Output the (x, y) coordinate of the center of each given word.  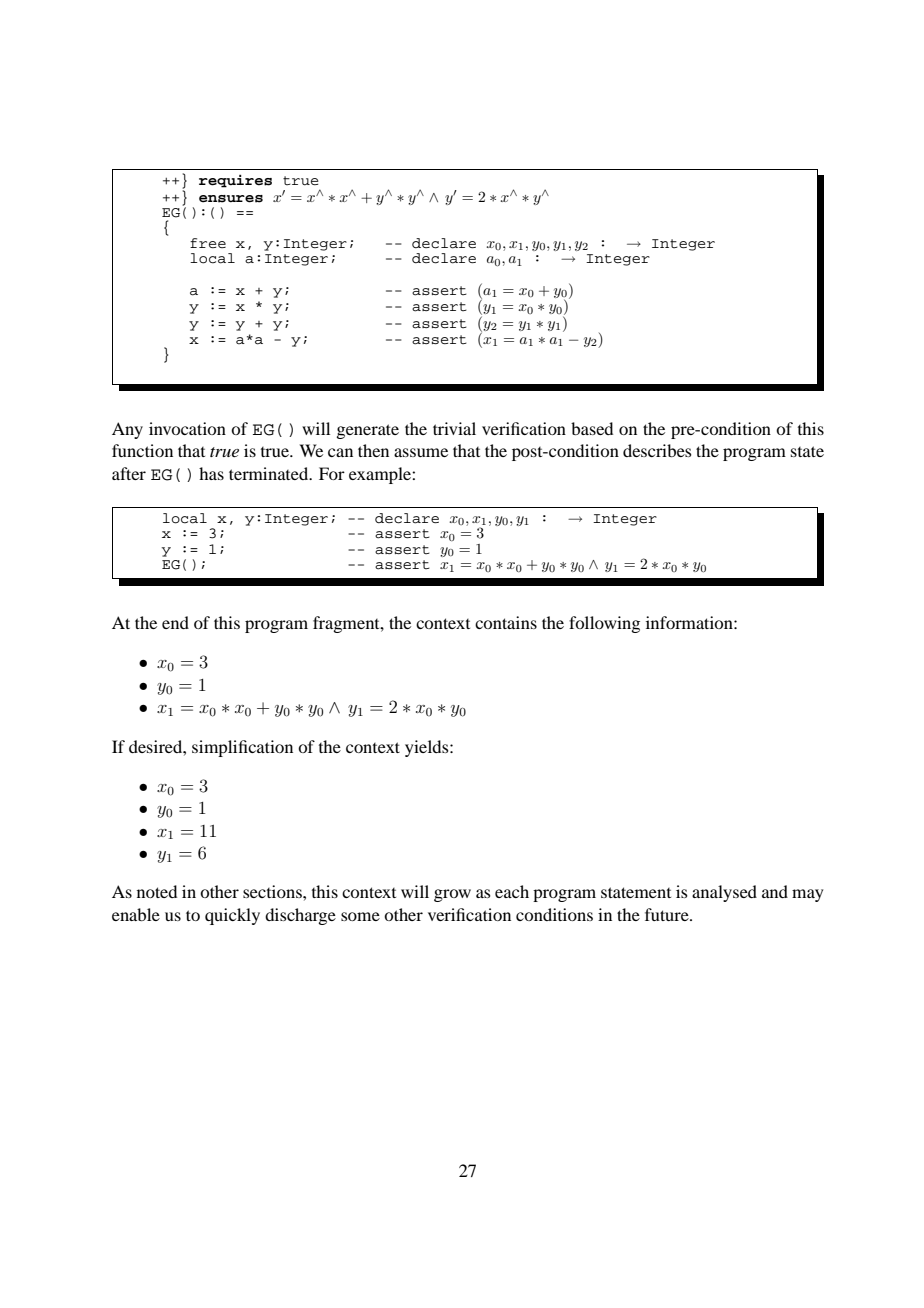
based (592, 428)
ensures (231, 199)
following (604, 624)
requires (235, 181)
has (211, 473)
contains (506, 622)
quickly (232, 916)
